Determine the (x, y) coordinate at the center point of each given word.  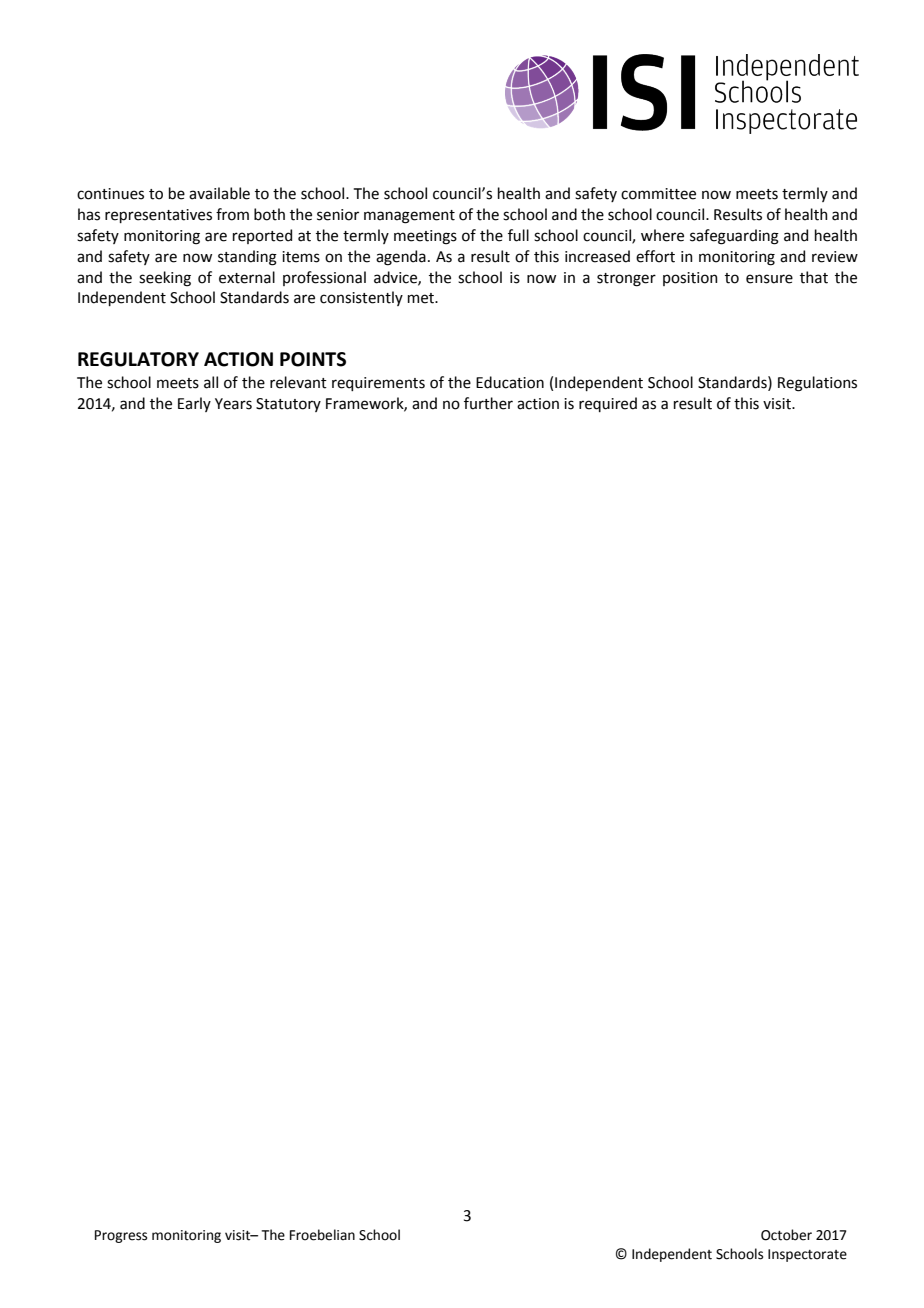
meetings (425, 237)
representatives (158, 216)
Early (194, 404)
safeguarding (734, 237)
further (488, 403)
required (608, 404)
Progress (121, 1236)
